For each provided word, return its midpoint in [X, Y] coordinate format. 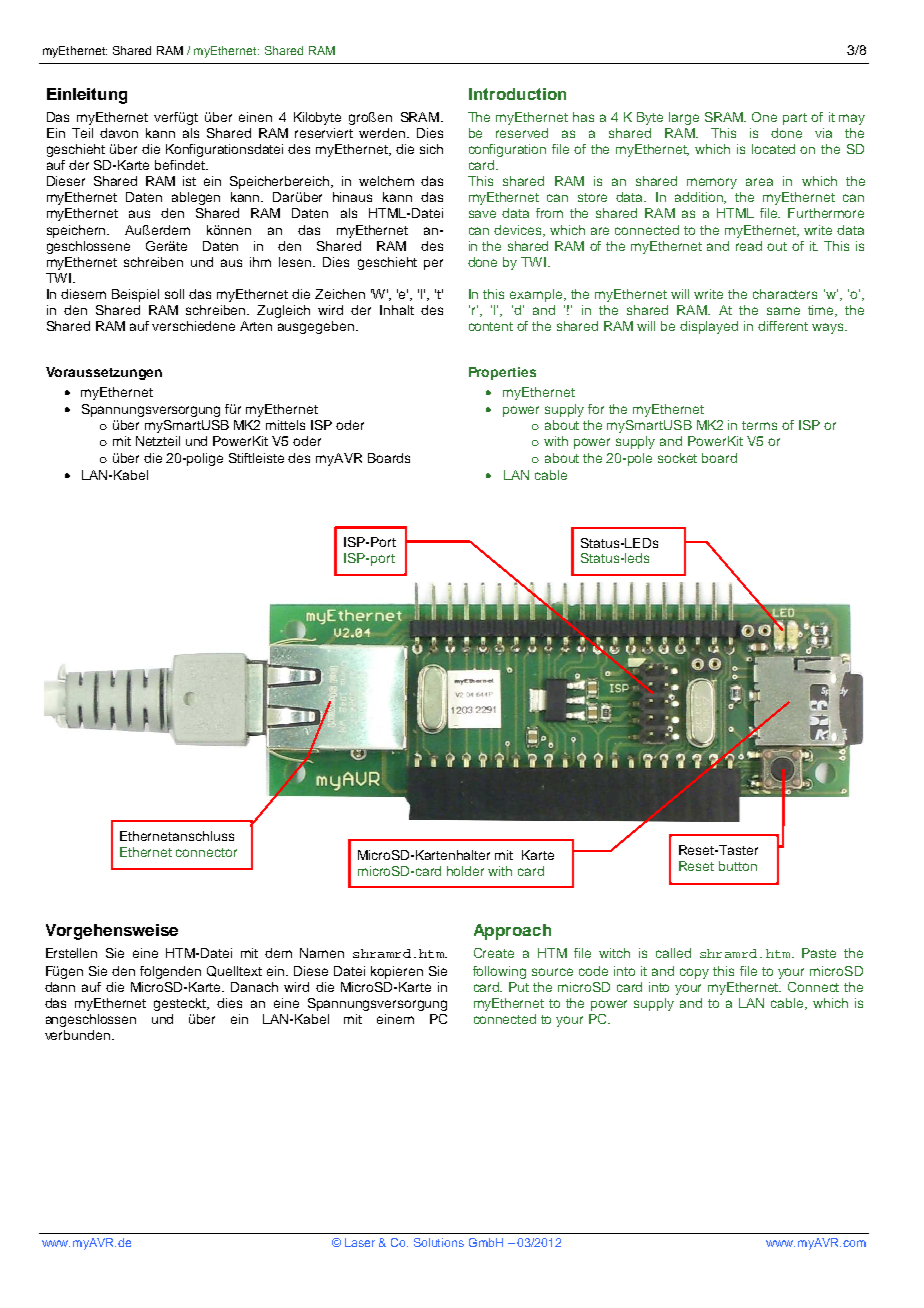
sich [431, 149]
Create [494, 953]
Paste [819, 953]
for [596, 409]
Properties [502, 373]
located [773, 149]
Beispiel [135, 295]
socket [677, 458]
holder [465, 871]
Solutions [439, 1242]
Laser [360, 1242]
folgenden [170, 972]
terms [759, 425]
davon [119, 133]
